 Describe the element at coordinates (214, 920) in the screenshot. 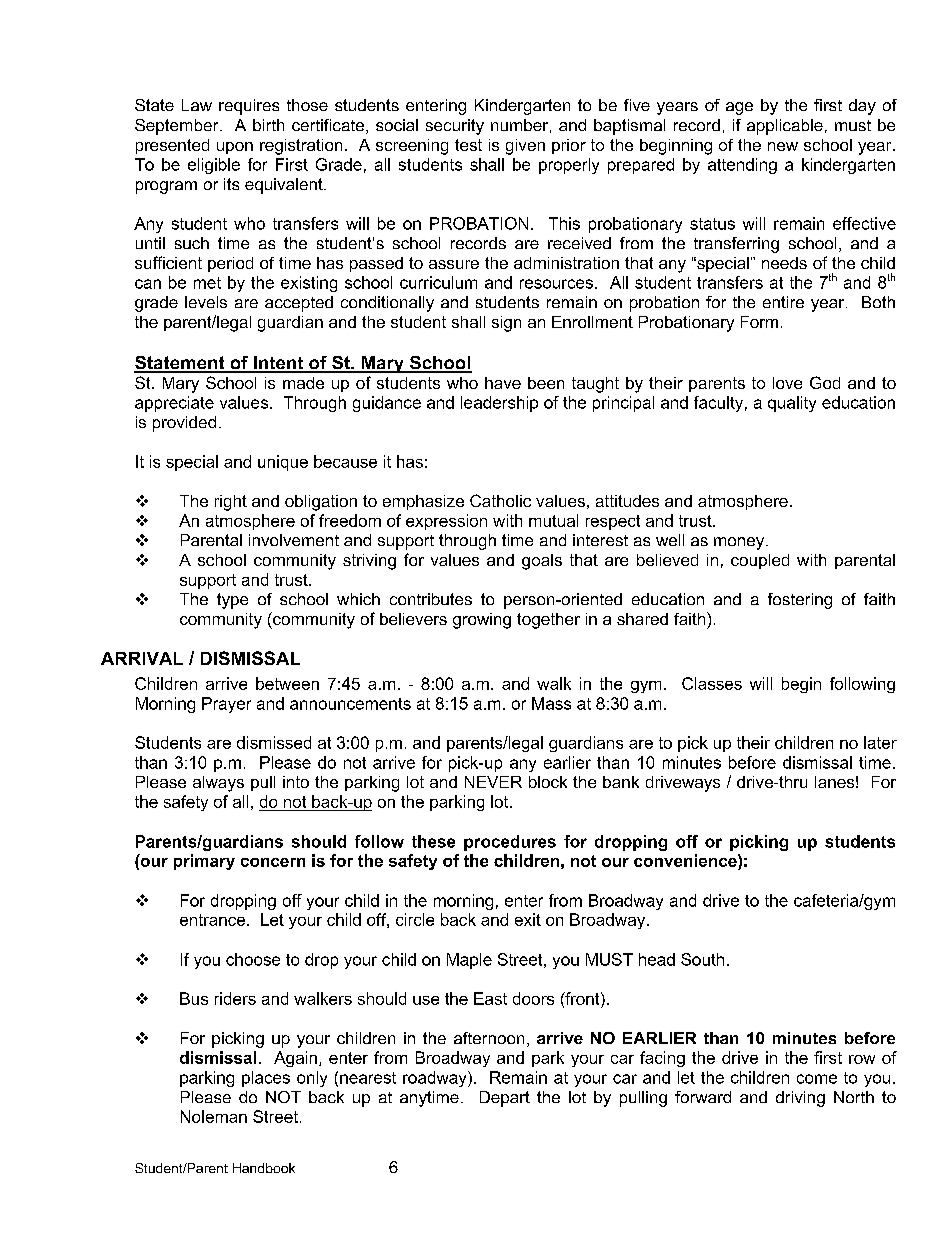

I see `entrance` at that location.
